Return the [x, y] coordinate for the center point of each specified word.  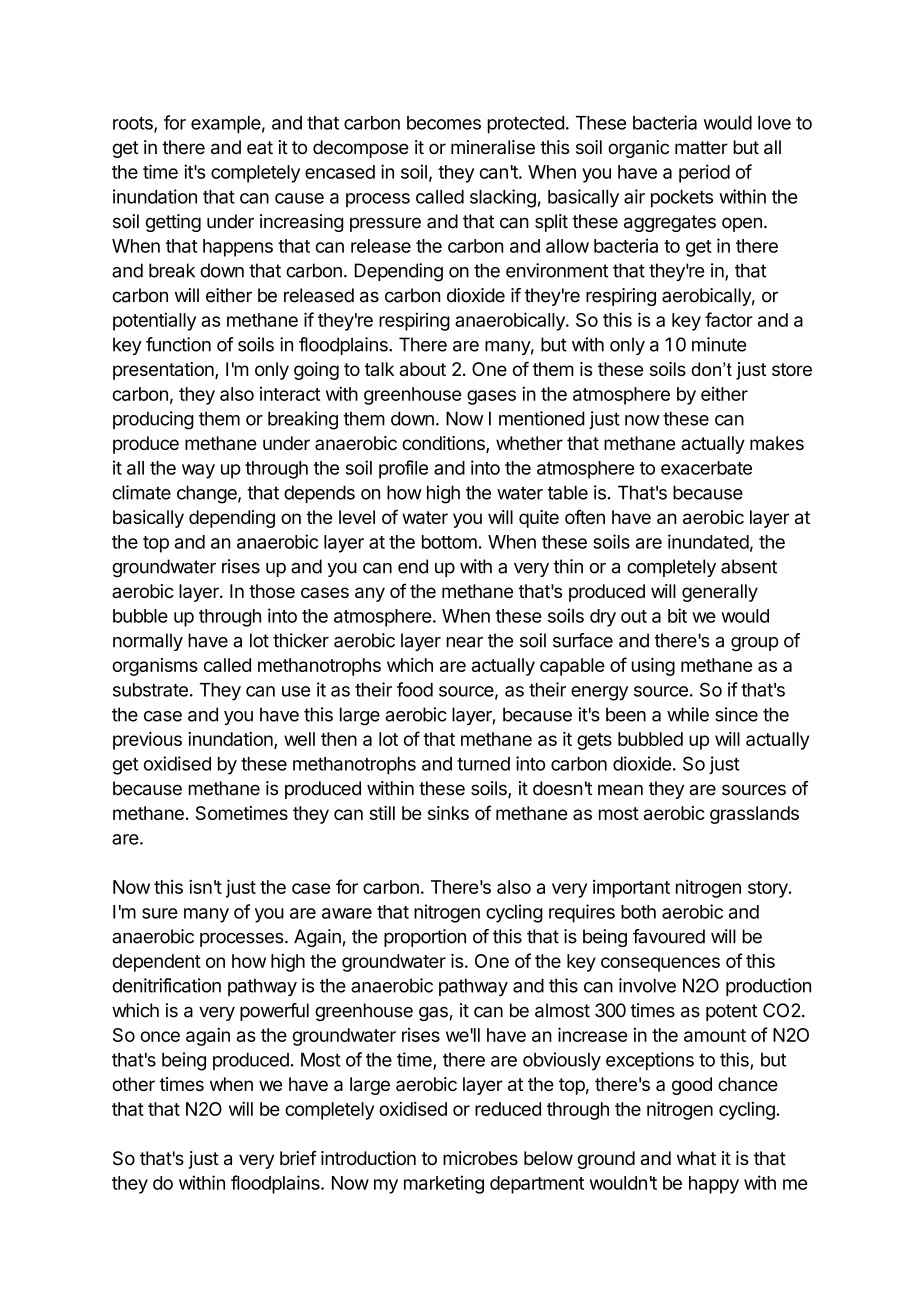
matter [701, 148]
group [754, 644]
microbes [480, 1158]
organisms [155, 667]
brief [298, 1158]
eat [260, 148]
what [696, 1158]
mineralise [493, 147]
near [465, 642]
